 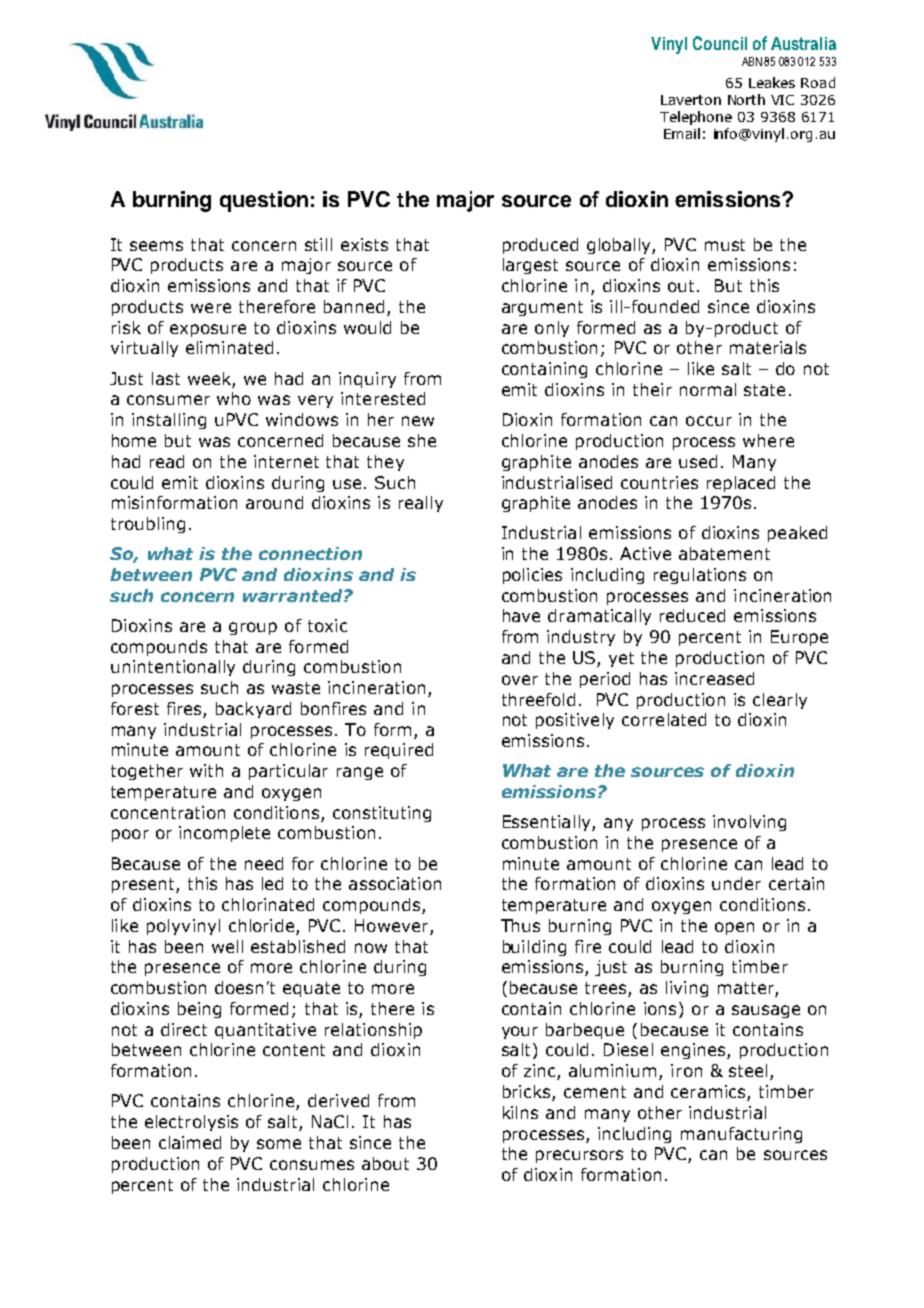 What do you see at coordinates (540, 246) in the screenshot?
I see `produced` at bounding box center [540, 246].
